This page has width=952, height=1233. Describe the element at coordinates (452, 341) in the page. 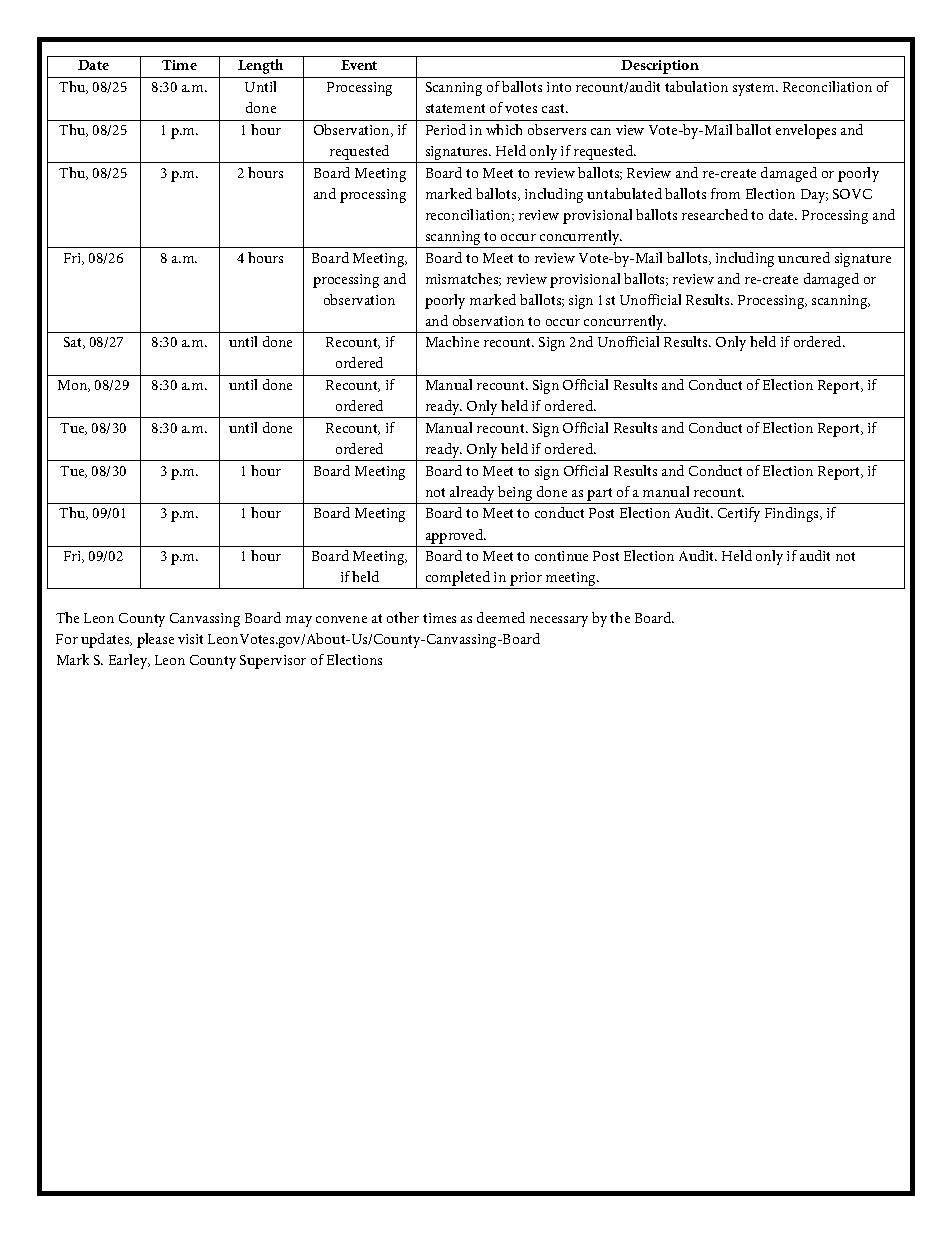

I see `Machine` at that location.
